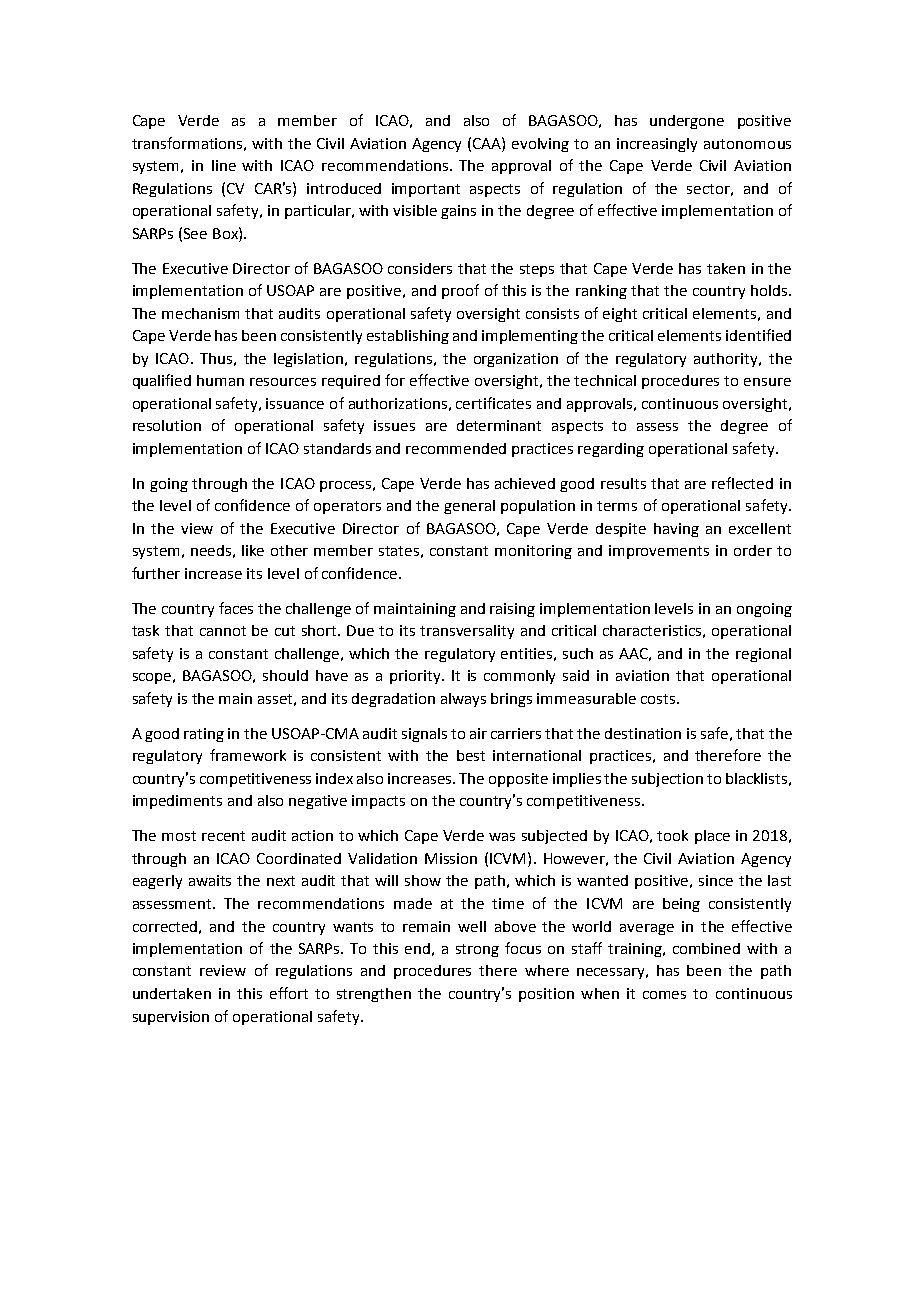 The width and height of the image is (924, 1308). I want to click on supervision, so click(171, 1018).
